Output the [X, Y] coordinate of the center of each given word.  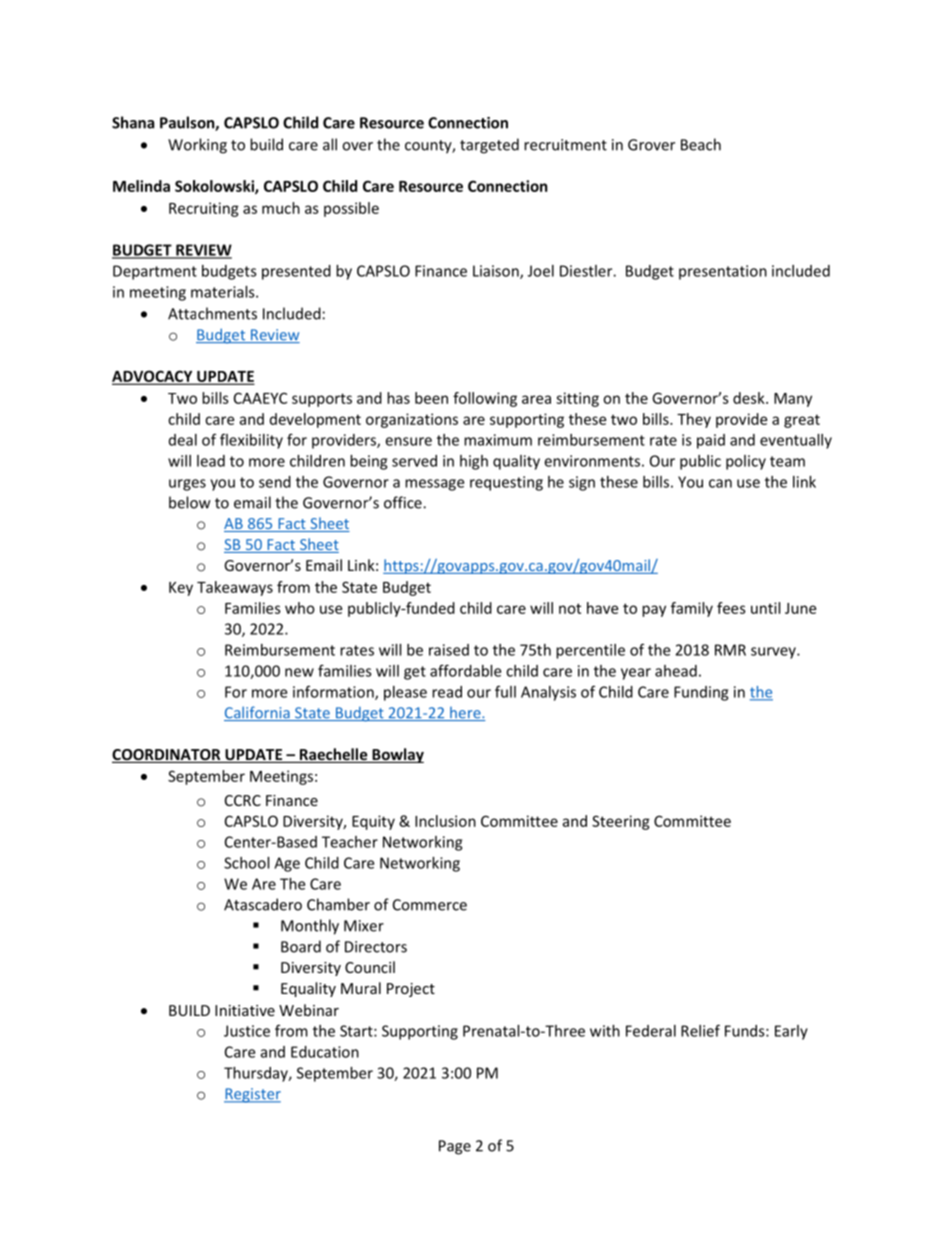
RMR [730, 650]
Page [455, 1147]
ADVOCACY [153, 377]
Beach [701, 144]
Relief [700, 1030]
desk [750, 398]
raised [449, 650]
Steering [621, 822]
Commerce [430, 905]
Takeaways [235, 588]
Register [252, 1095]
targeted [489, 146]
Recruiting [204, 209]
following [485, 399]
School [246, 863]
